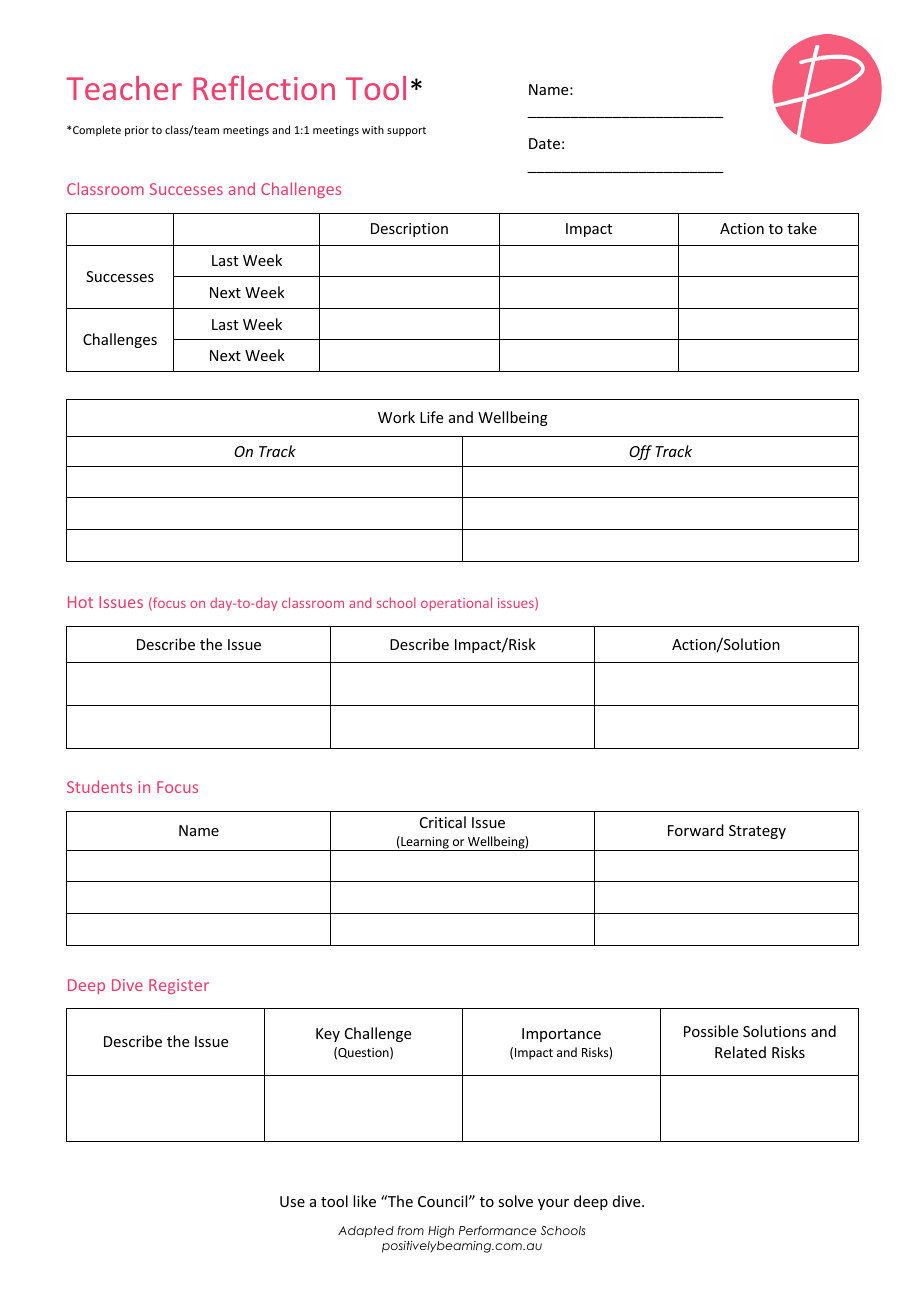  What do you see at coordinates (292, 1201) in the document?
I see `Use` at bounding box center [292, 1201].
